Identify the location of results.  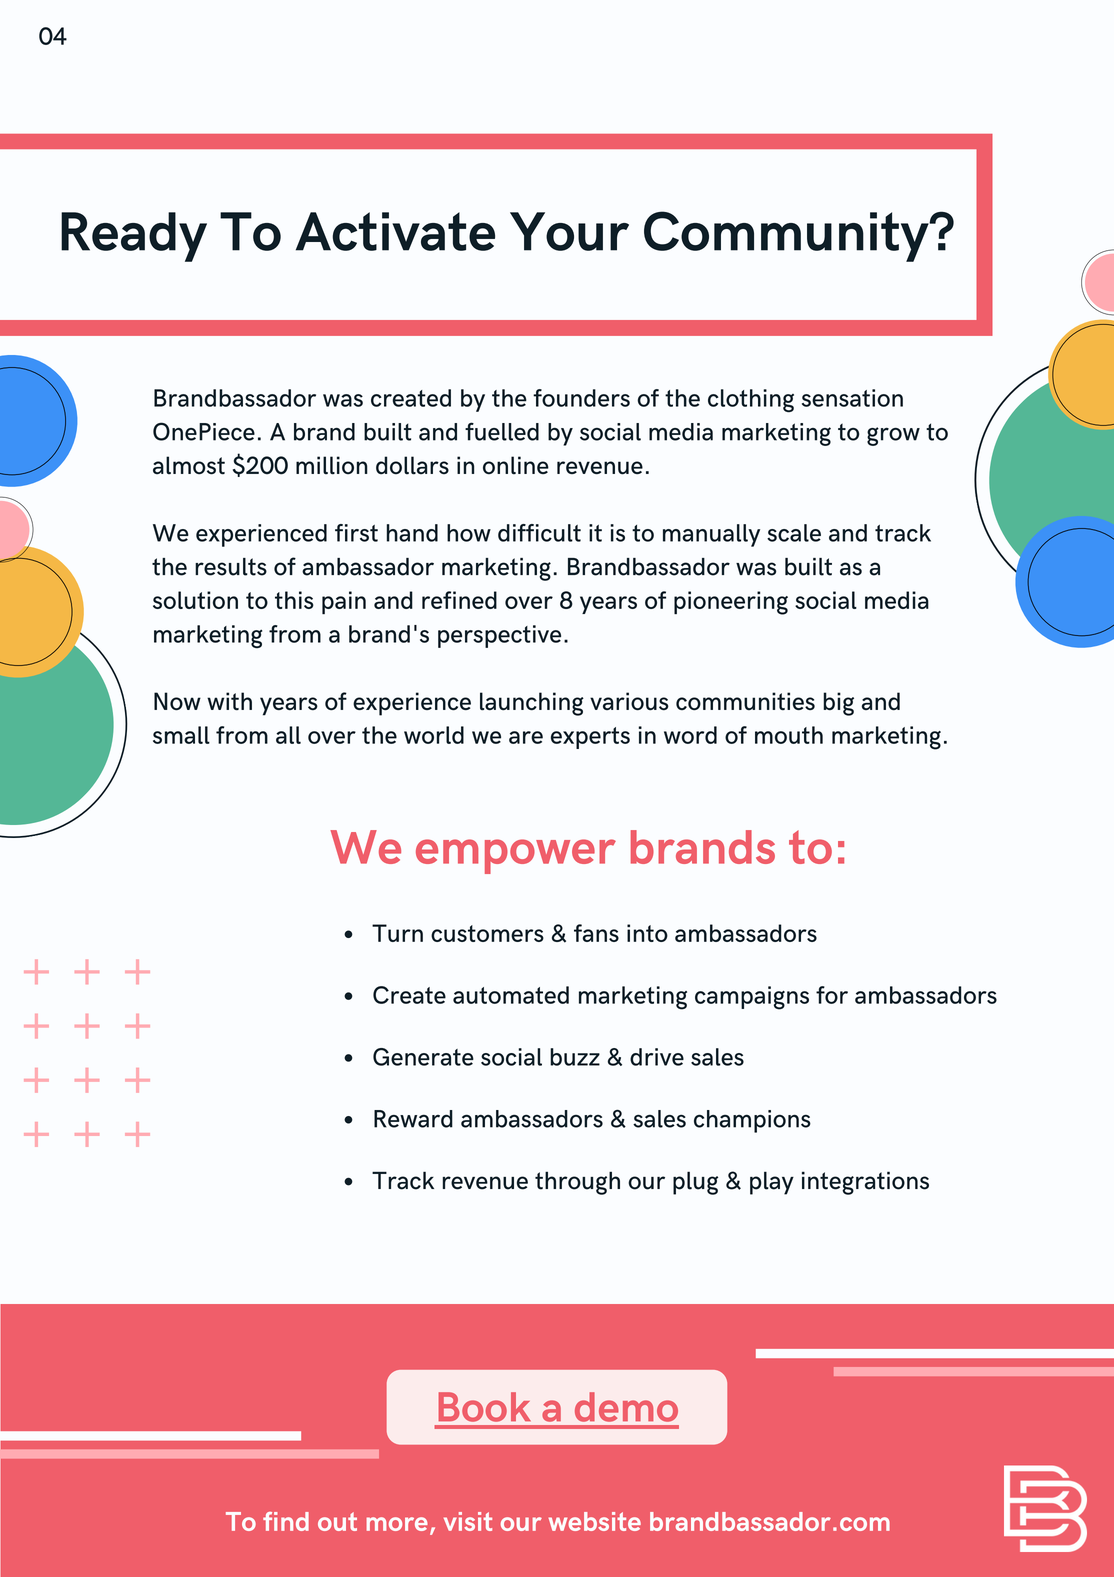
(231, 567).
